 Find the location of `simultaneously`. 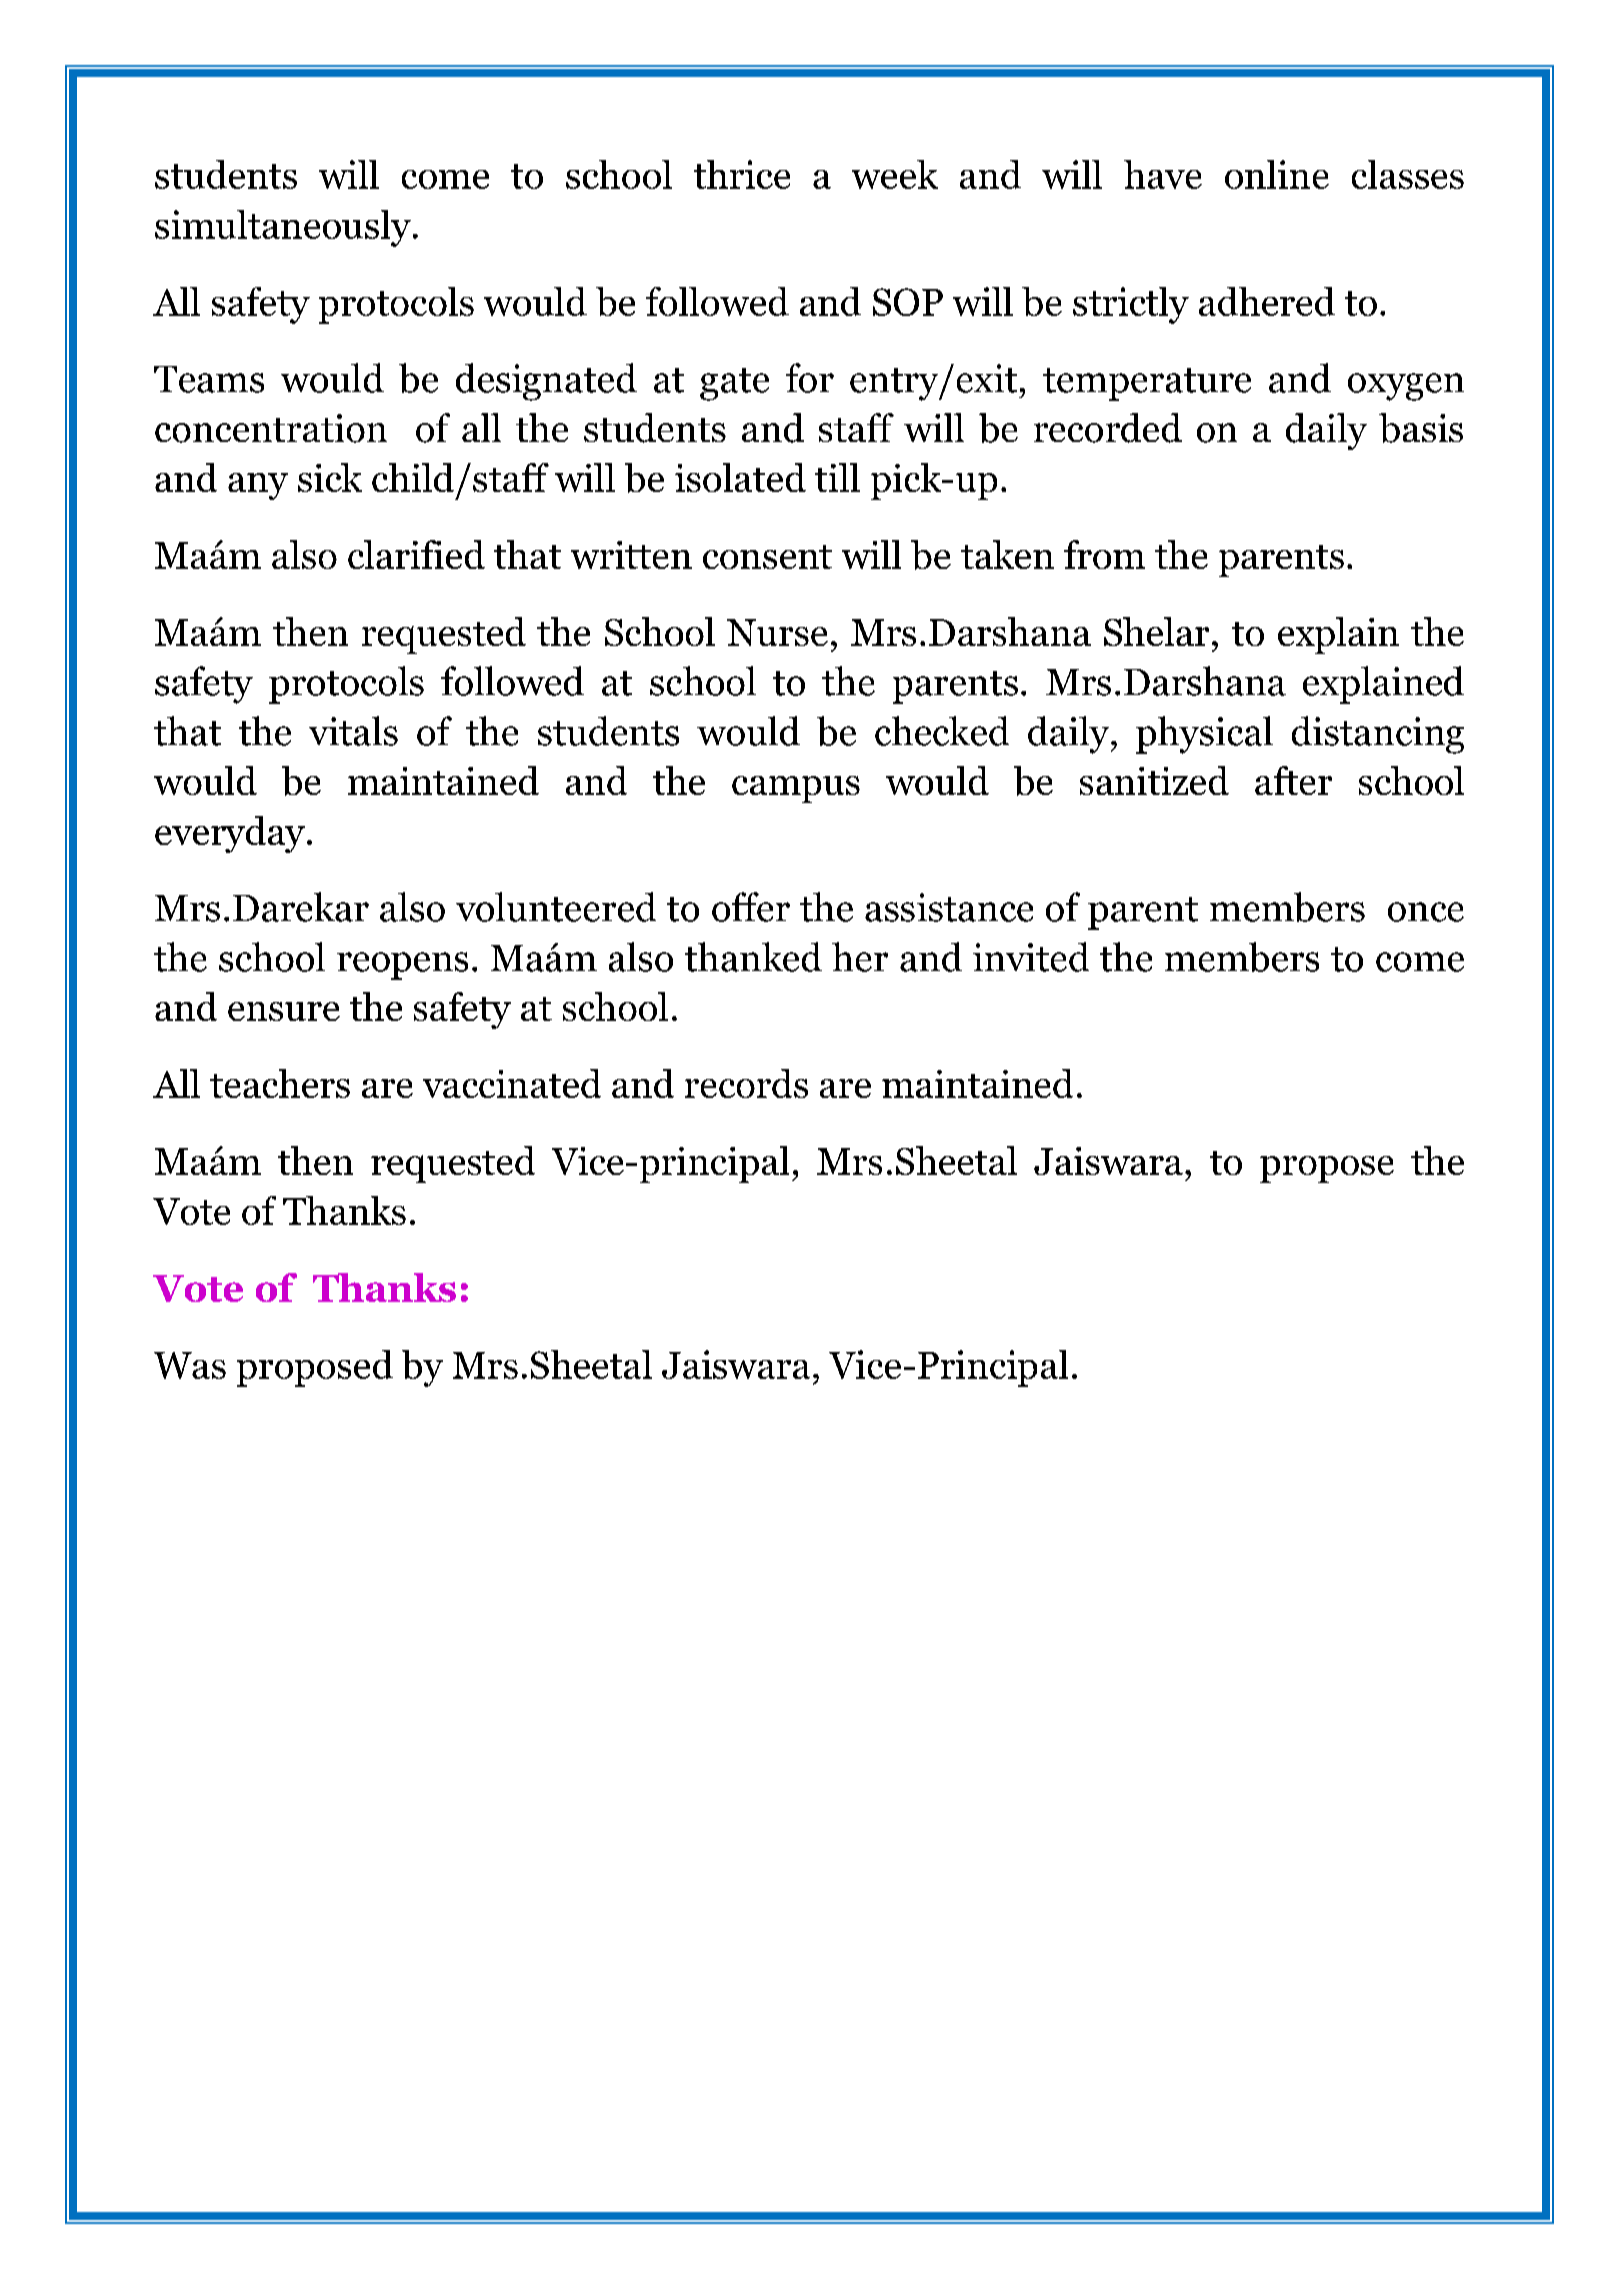

simultaneously is located at coordinates (283, 228).
